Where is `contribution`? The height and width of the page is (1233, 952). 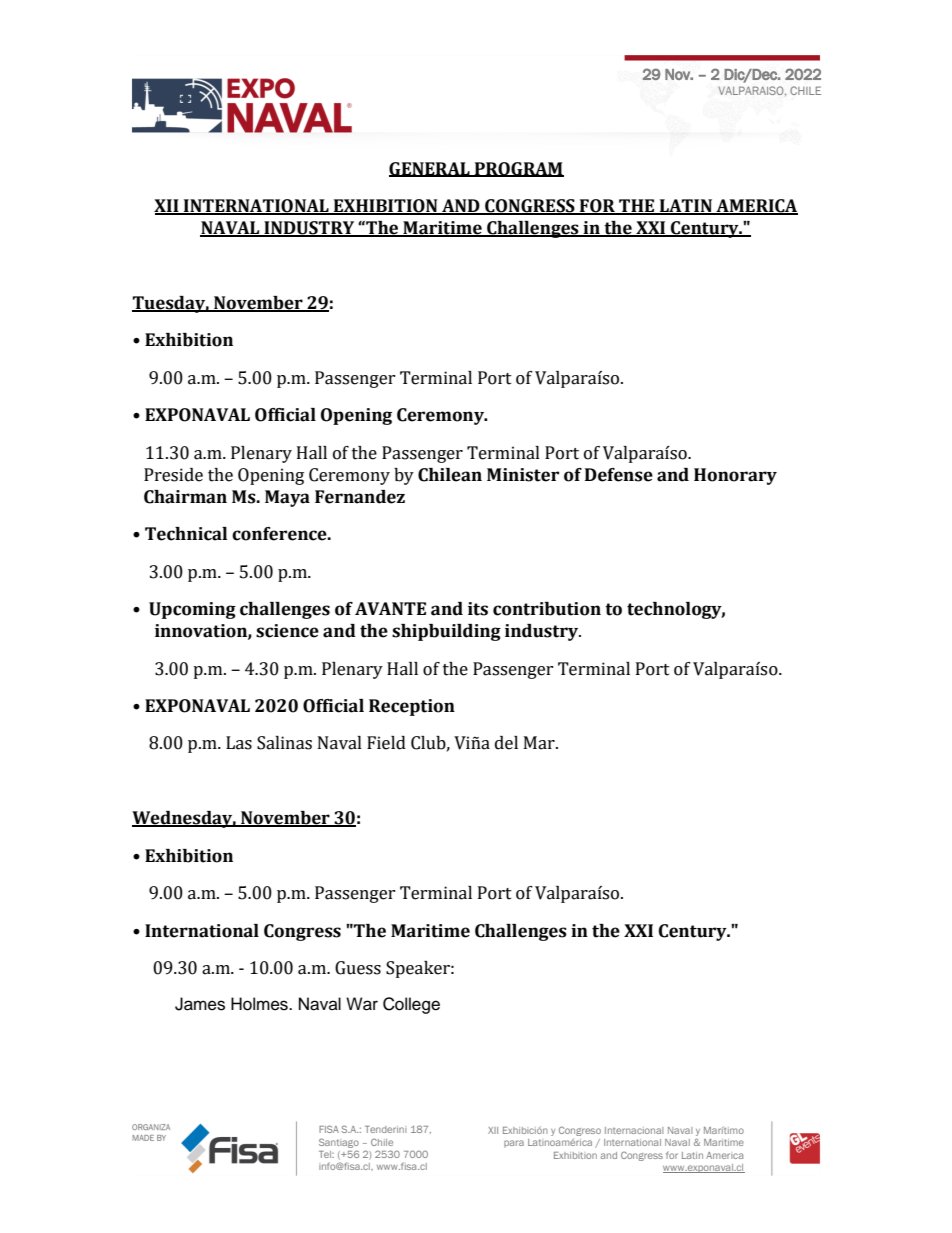
contribution is located at coordinates (547, 609).
